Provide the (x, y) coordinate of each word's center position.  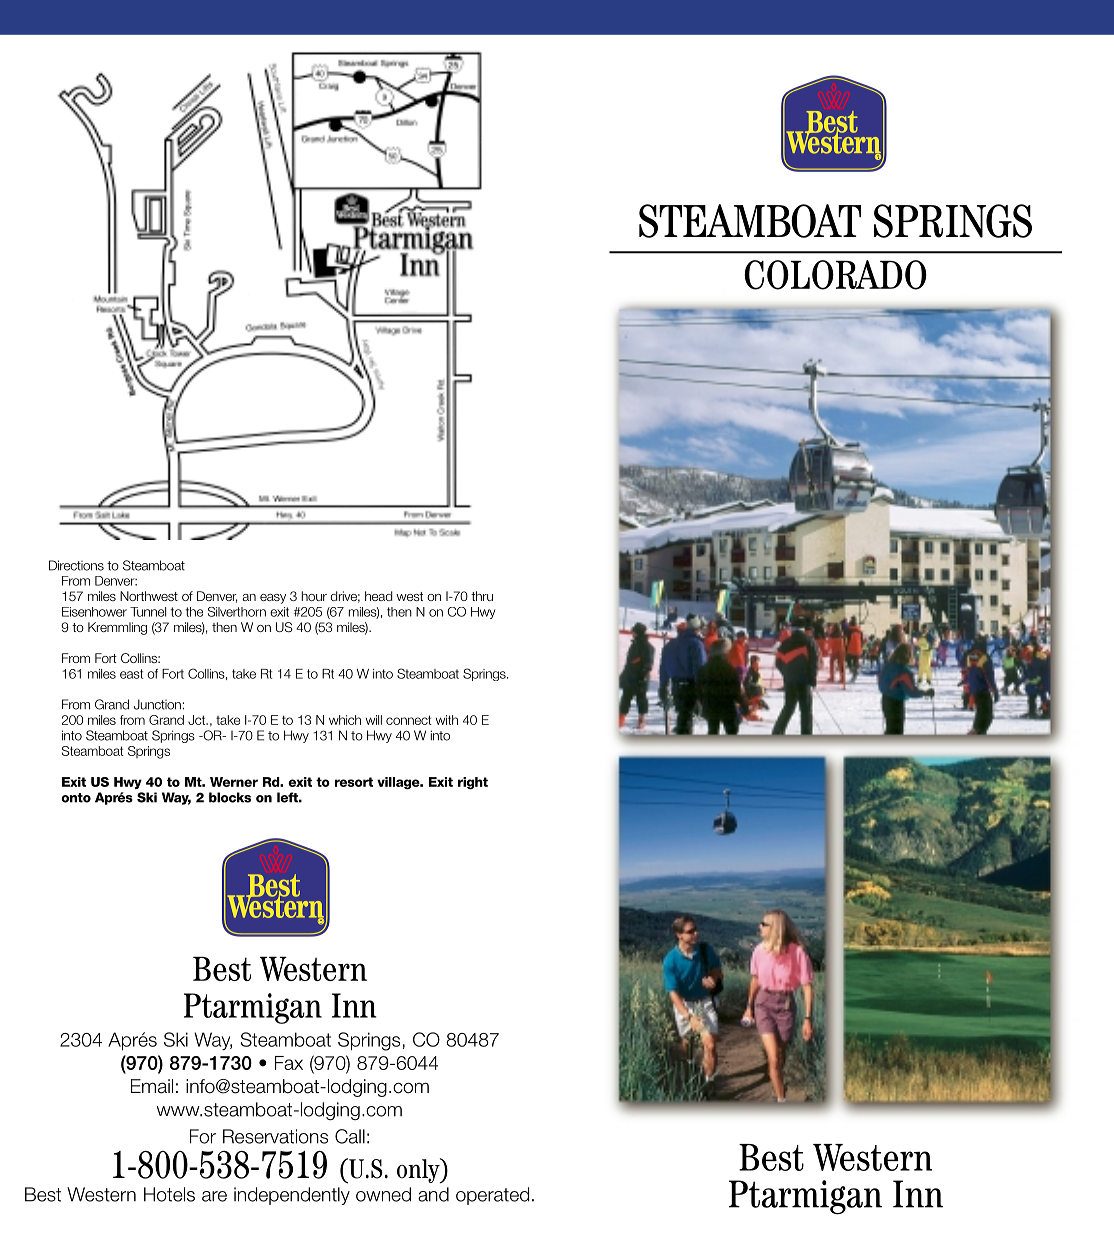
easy (273, 599)
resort (354, 782)
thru (482, 596)
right (473, 783)
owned (383, 1194)
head (379, 596)
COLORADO (835, 275)
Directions (76, 565)
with (447, 720)
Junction (157, 704)
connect (409, 720)
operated (492, 1196)
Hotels (169, 1194)
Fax (289, 1063)
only (419, 1171)
